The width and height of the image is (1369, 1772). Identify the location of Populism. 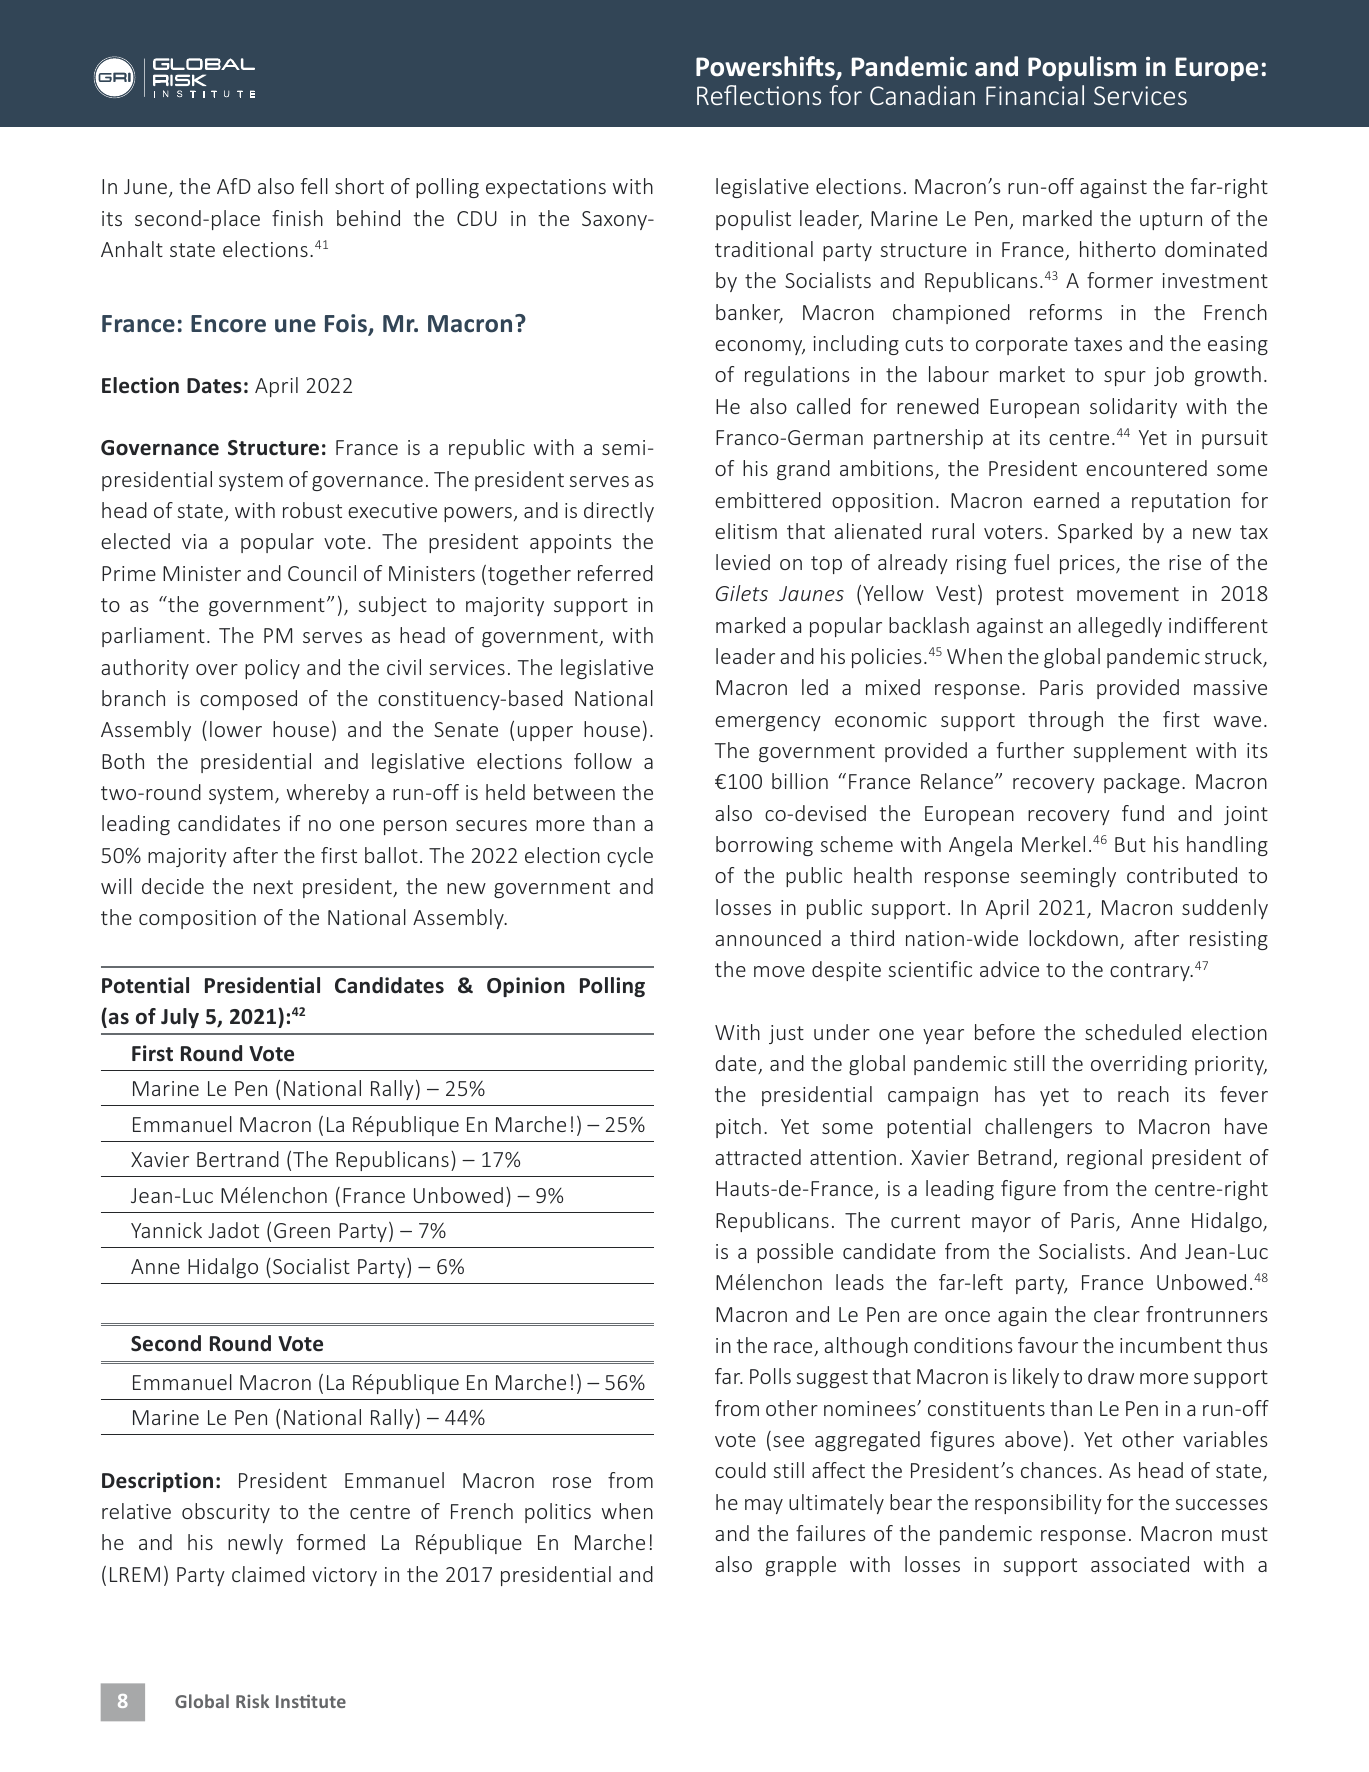
(1082, 68).
